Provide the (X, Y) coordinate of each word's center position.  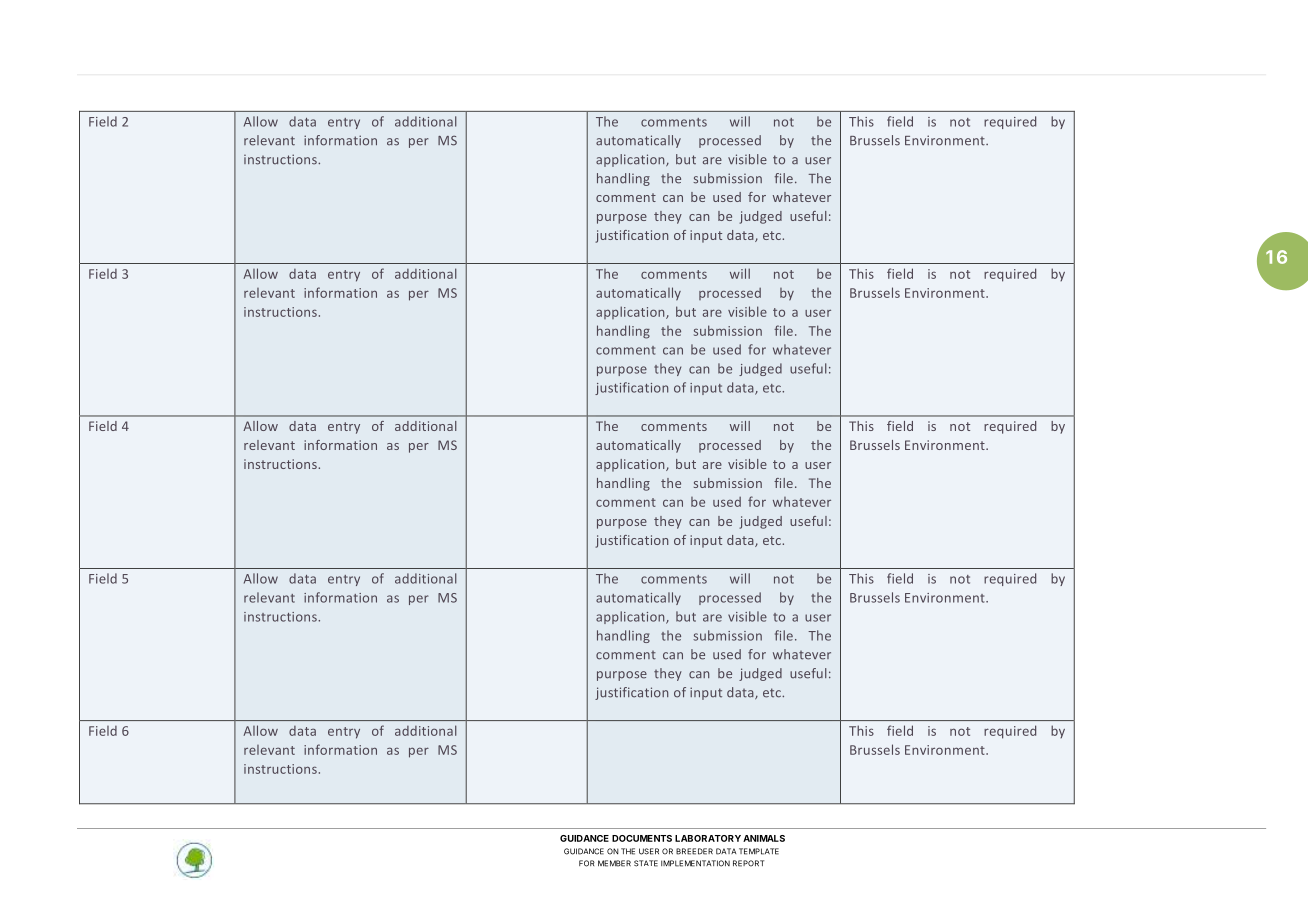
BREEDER (694, 851)
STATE (646, 863)
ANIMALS (764, 838)
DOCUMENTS (642, 838)
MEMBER (614, 863)
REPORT (748, 863)
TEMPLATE (759, 851)
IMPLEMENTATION (695, 863)
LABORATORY (708, 838)
